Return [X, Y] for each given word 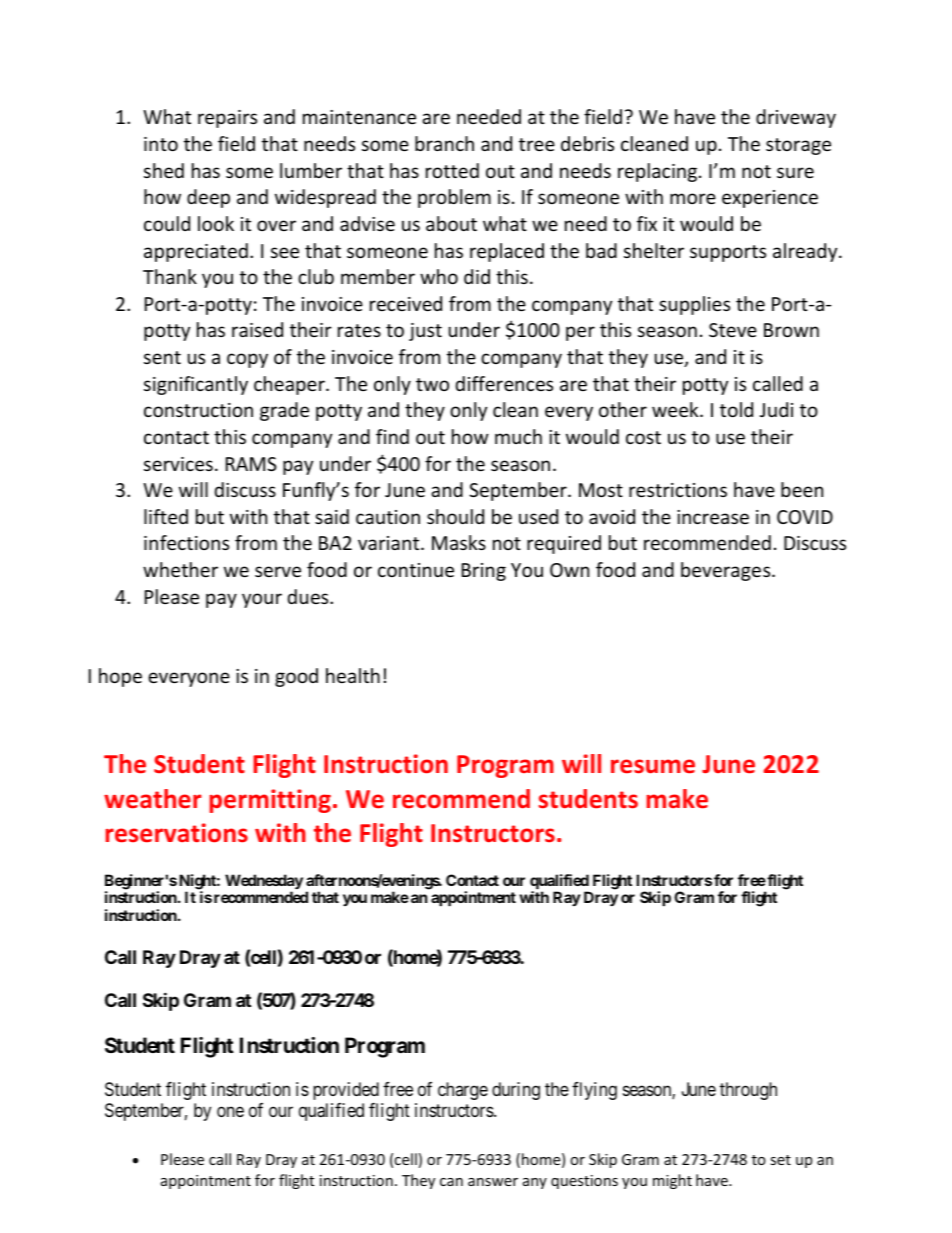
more [693, 198]
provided [346, 1091]
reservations [177, 833]
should [455, 516]
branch [444, 143]
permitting [270, 801]
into [161, 144]
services [178, 464]
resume [653, 766]
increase [713, 517]
